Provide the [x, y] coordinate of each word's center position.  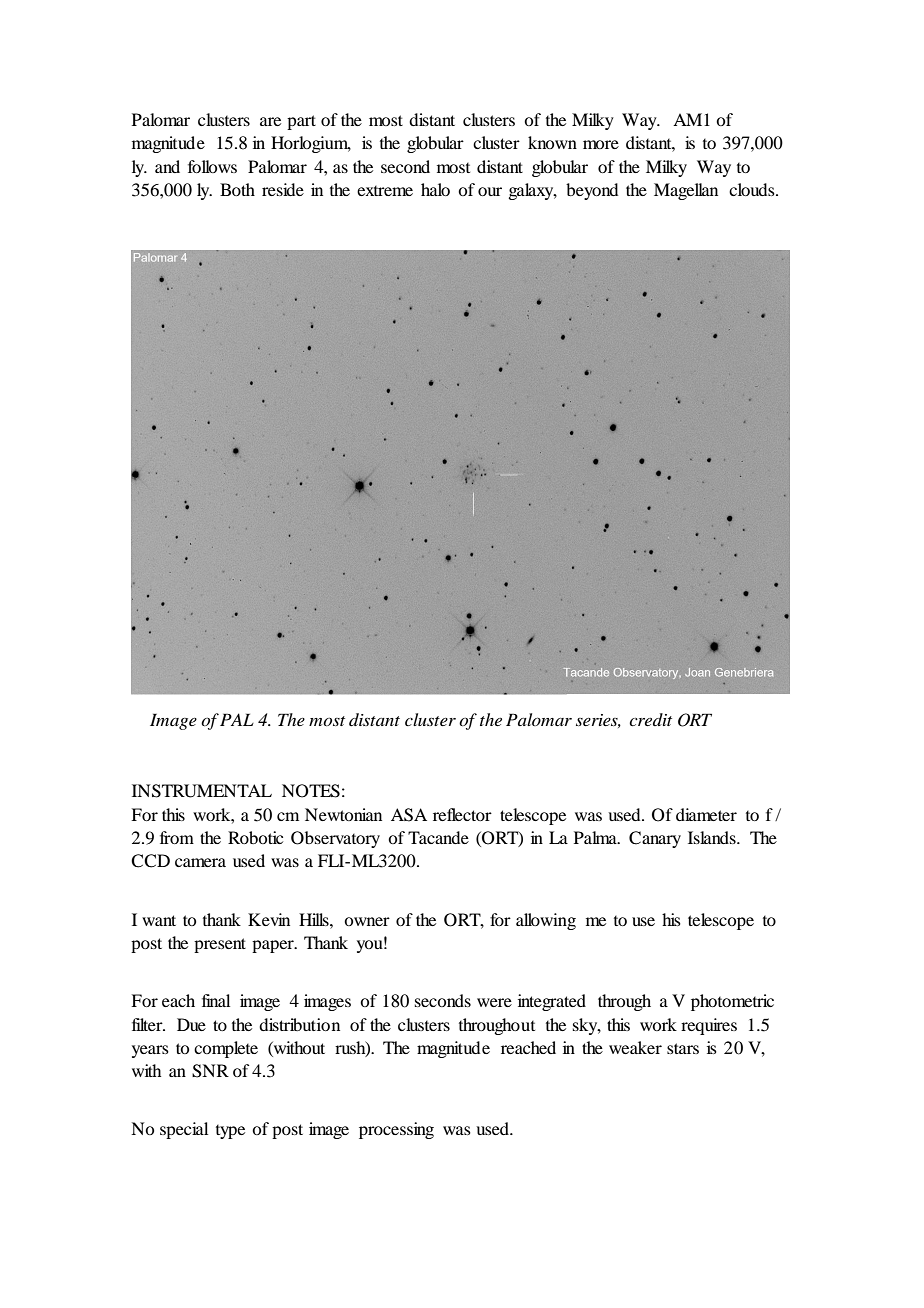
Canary [655, 839]
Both [237, 189]
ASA [409, 815]
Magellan [686, 191]
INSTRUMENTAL [202, 791]
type [230, 1132]
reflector [462, 814]
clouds [753, 189]
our [490, 191]
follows [212, 166]
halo [435, 189]
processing [396, 1130]
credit [650, 719]
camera [200, 862]
